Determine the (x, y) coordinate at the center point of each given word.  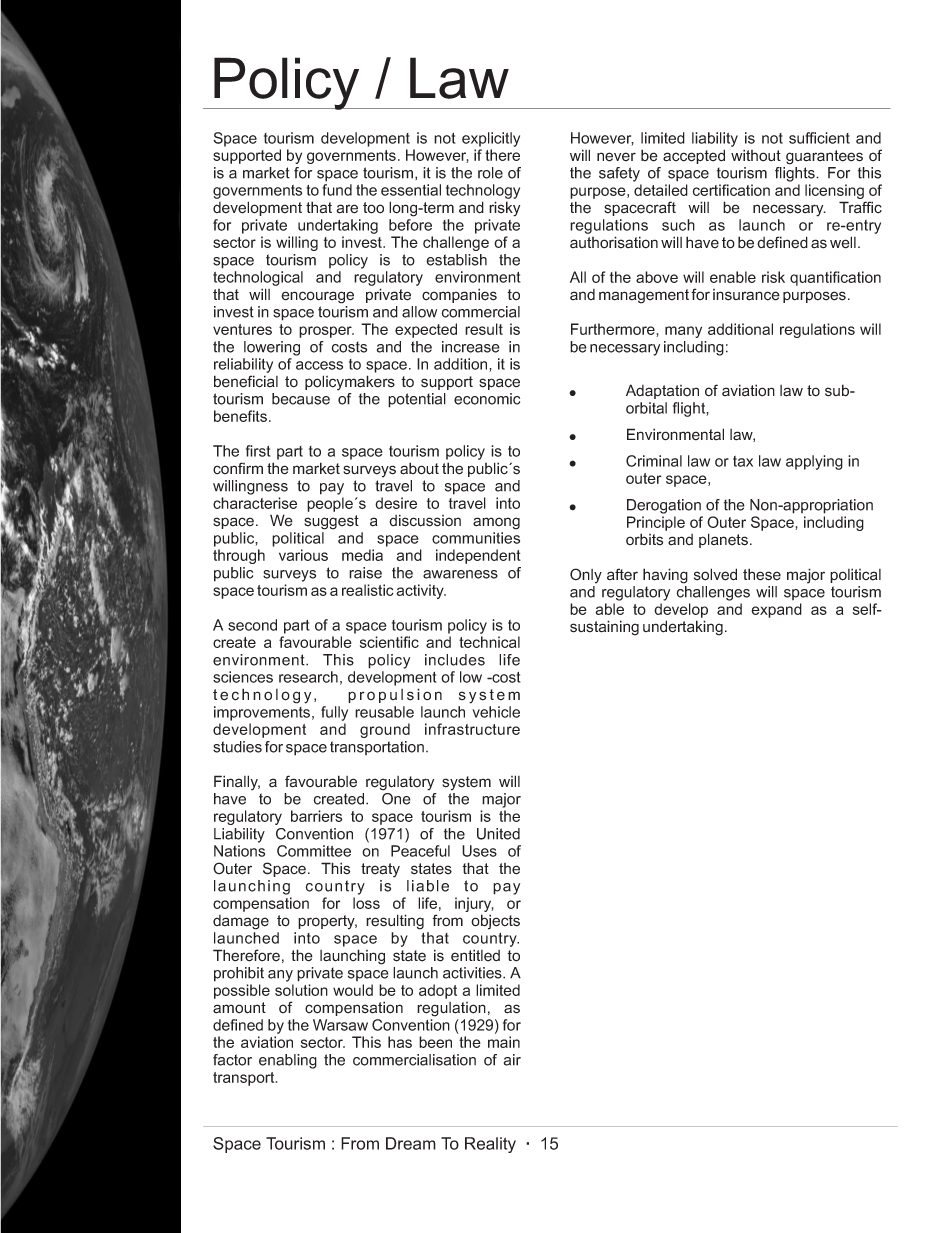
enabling (288, 1061)
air (512, 1060)
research (308, 677)
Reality (490, 1145)
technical (489, 642)
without (756, 155)
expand (776, 610)
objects (495, 922)
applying (814, 462)
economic (487, 399)
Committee (314, 851)
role (490, 173)
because (301, 399)
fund (337, 190)
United (498, 834)
